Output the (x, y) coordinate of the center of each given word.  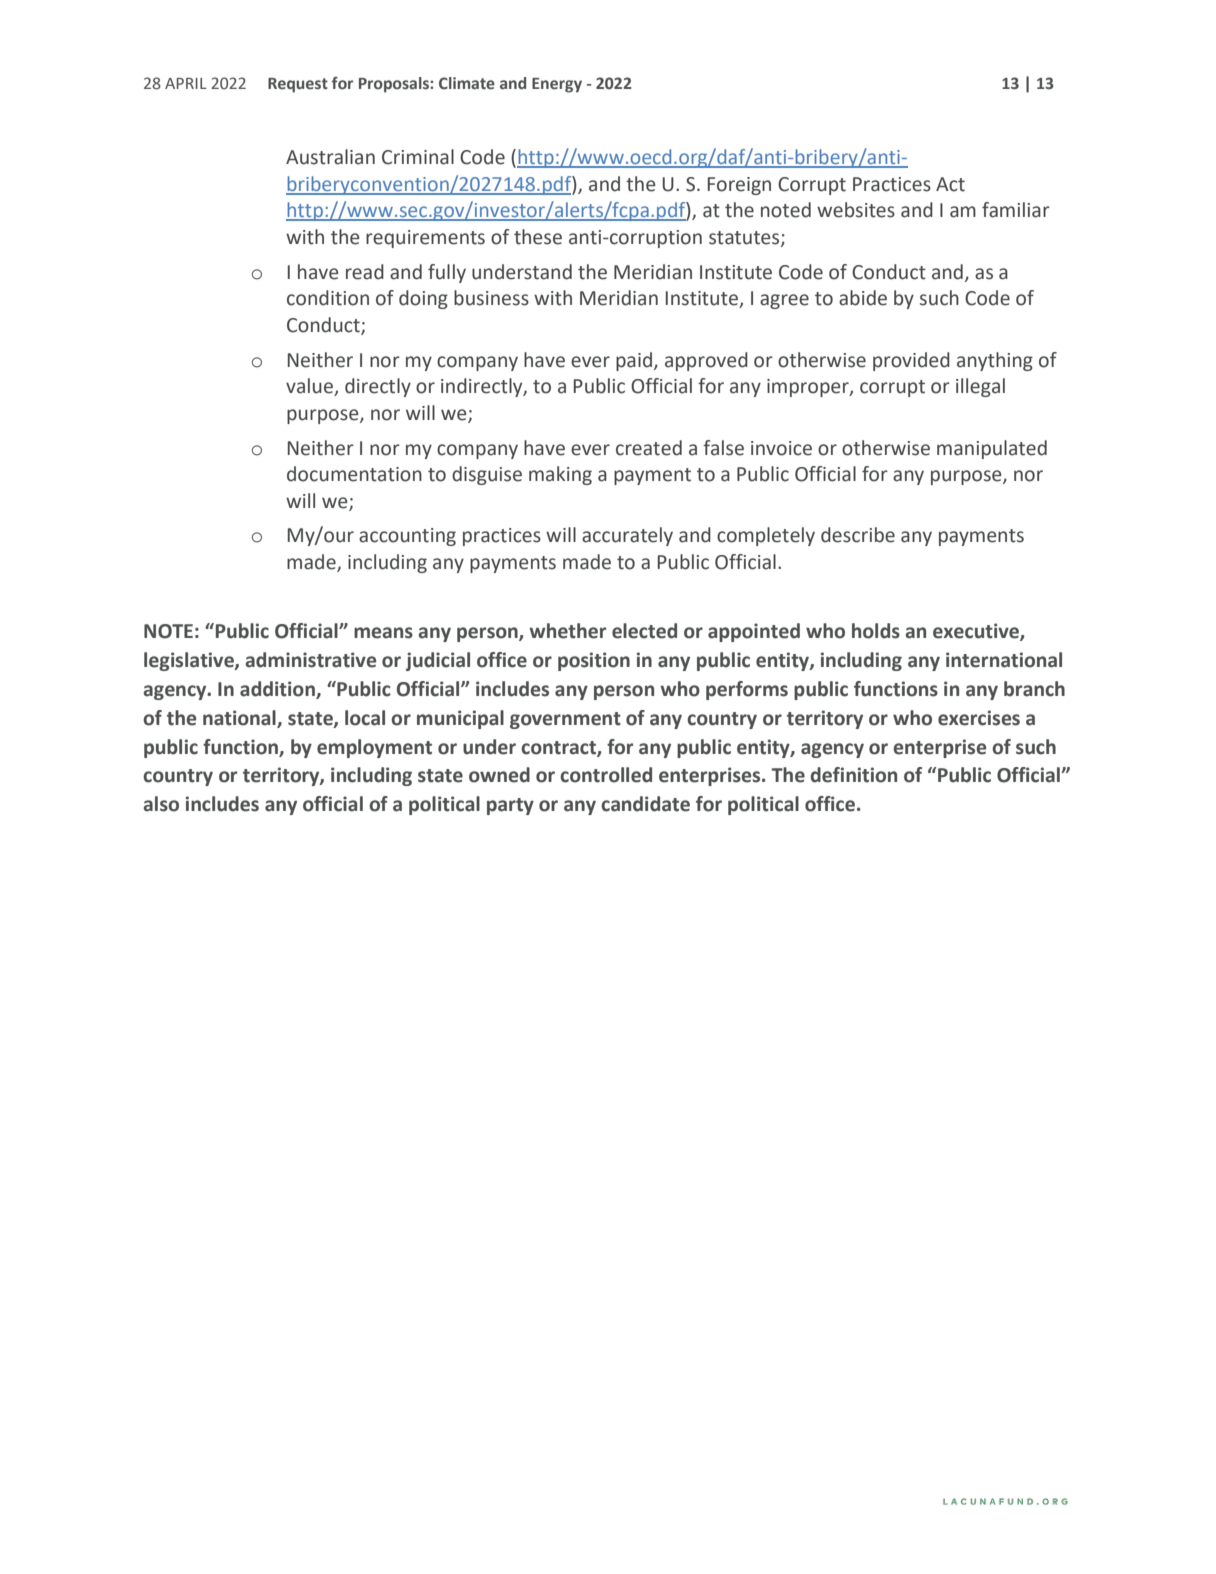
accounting (407, 537)
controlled (606, 775)
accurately (627, 536)
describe (858, 535)
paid (634, 361)
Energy (557, 85)
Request (298, 85)
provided (911, 361)
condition (328, 298)
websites (856, 210)
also (161, 804)
